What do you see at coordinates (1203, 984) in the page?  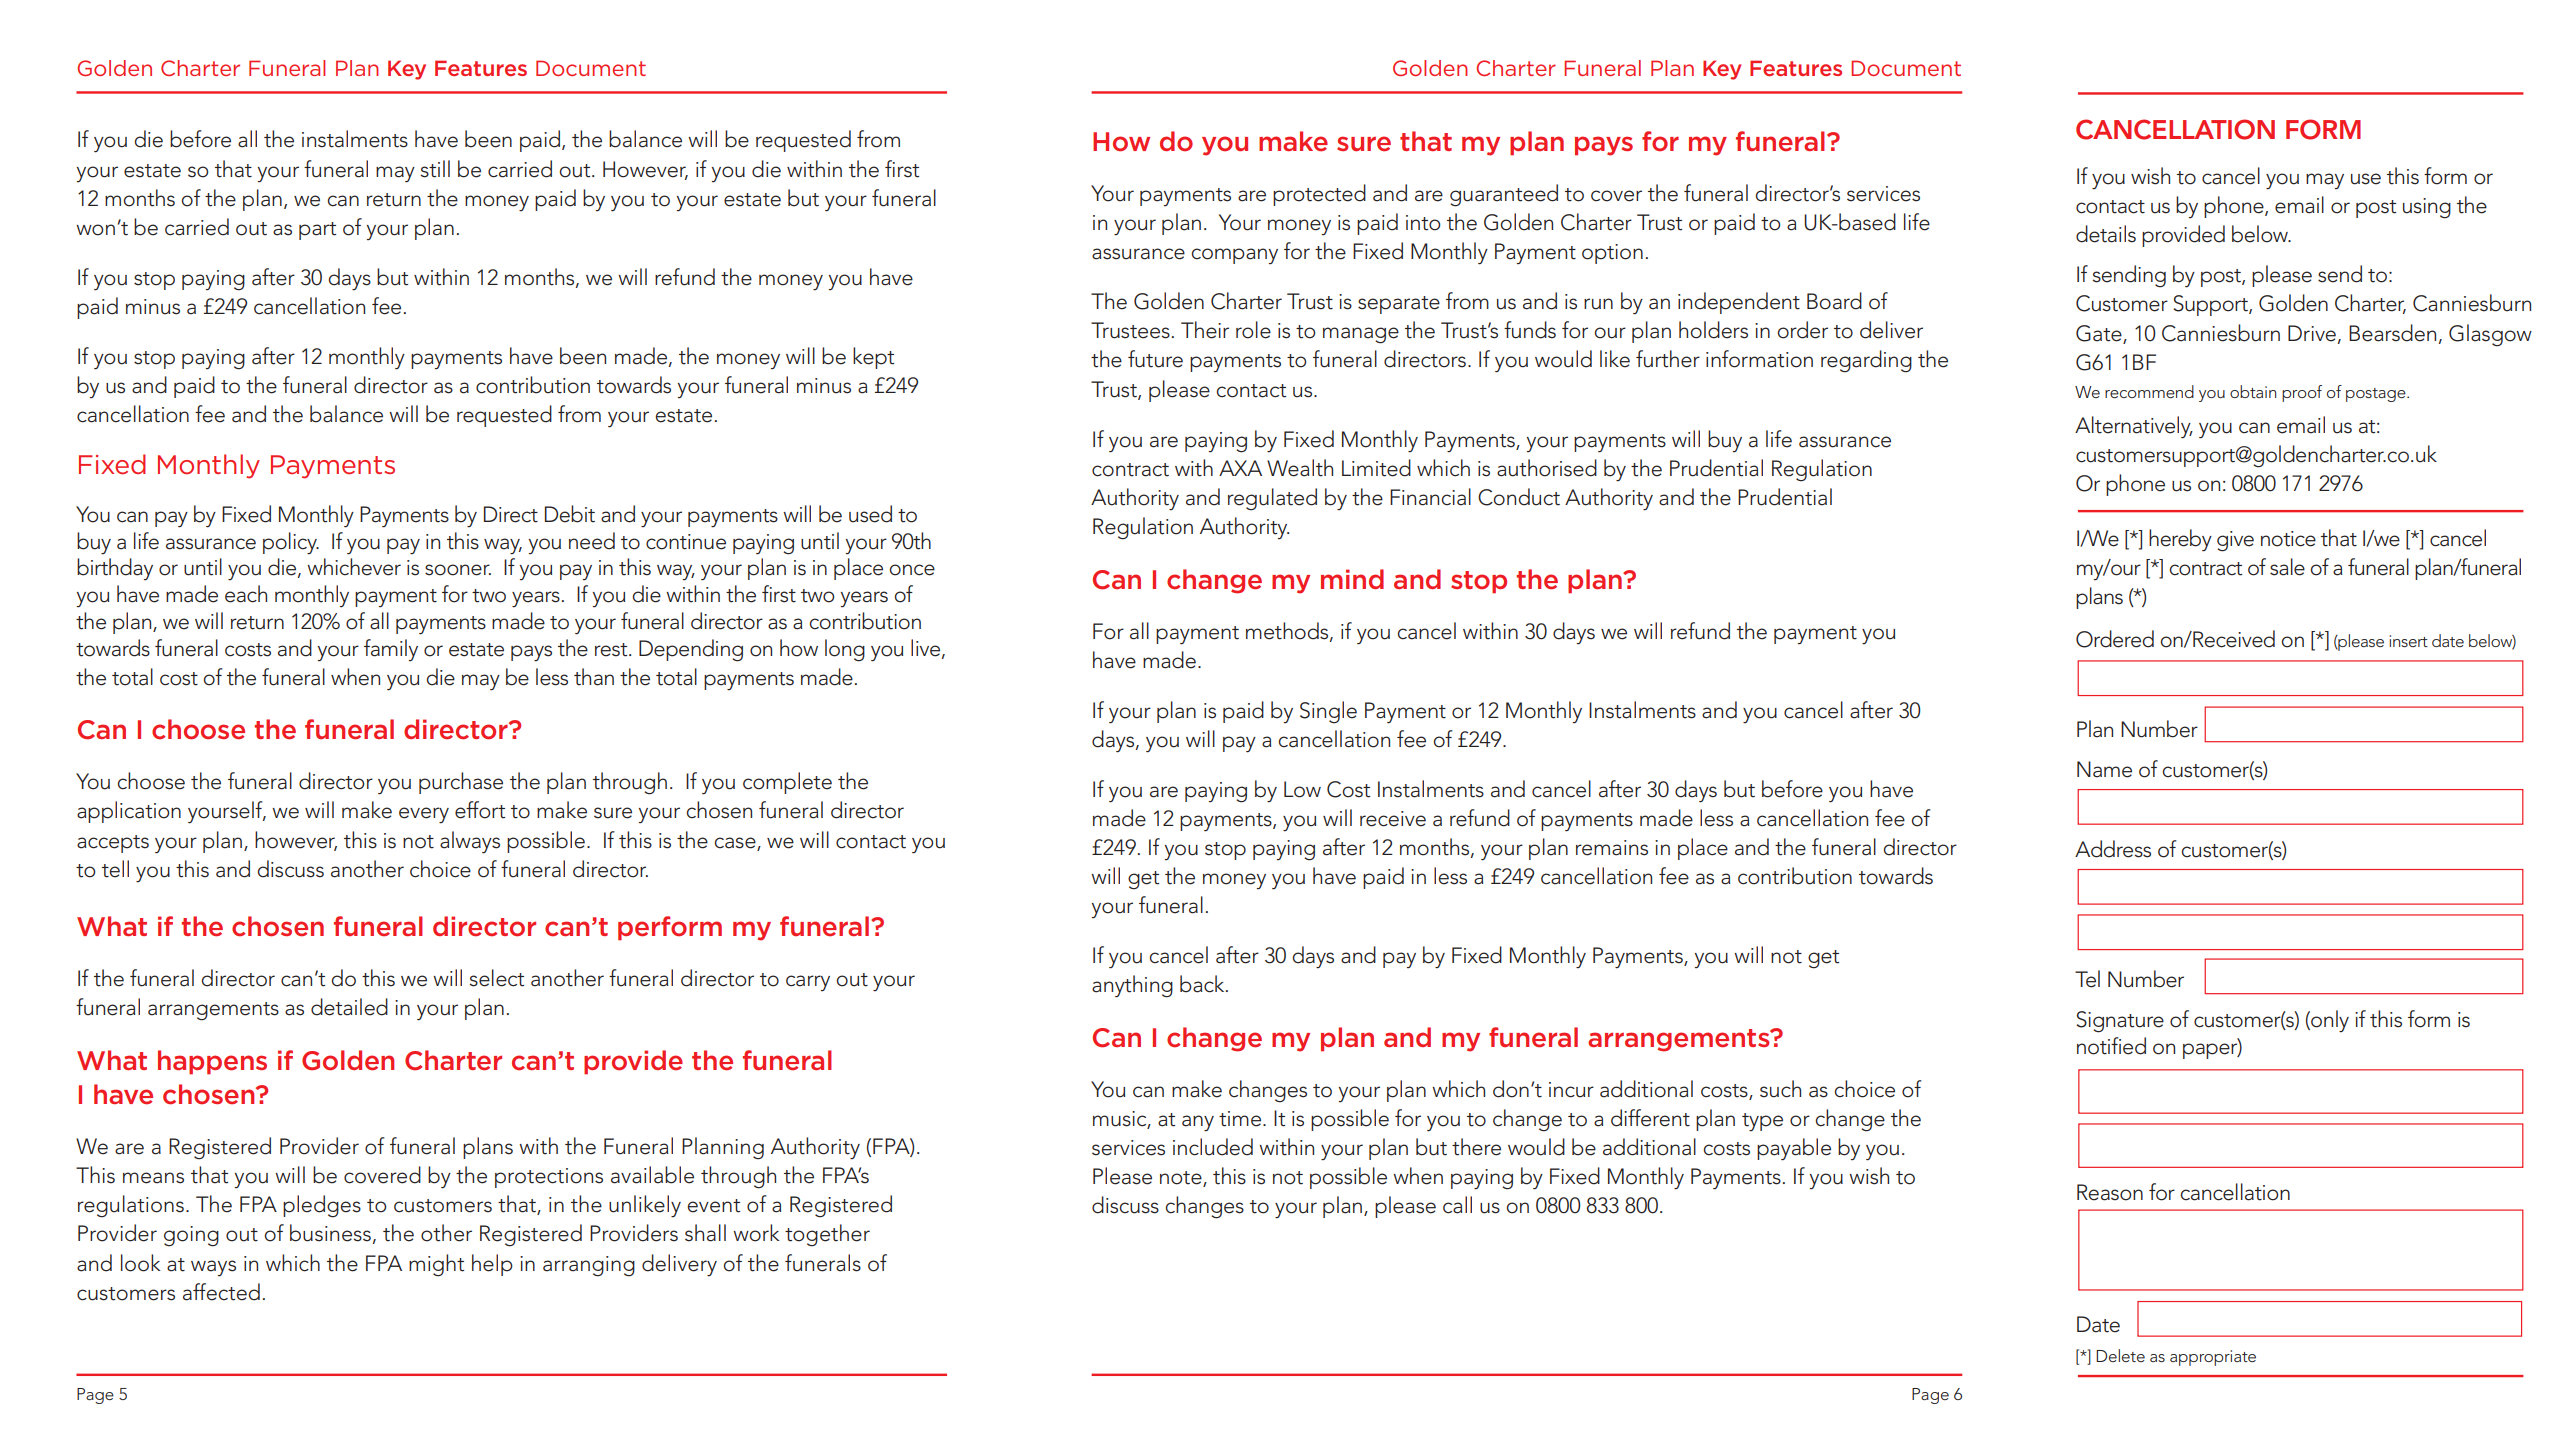 I see `back` at bounding box center [1203, 984].
